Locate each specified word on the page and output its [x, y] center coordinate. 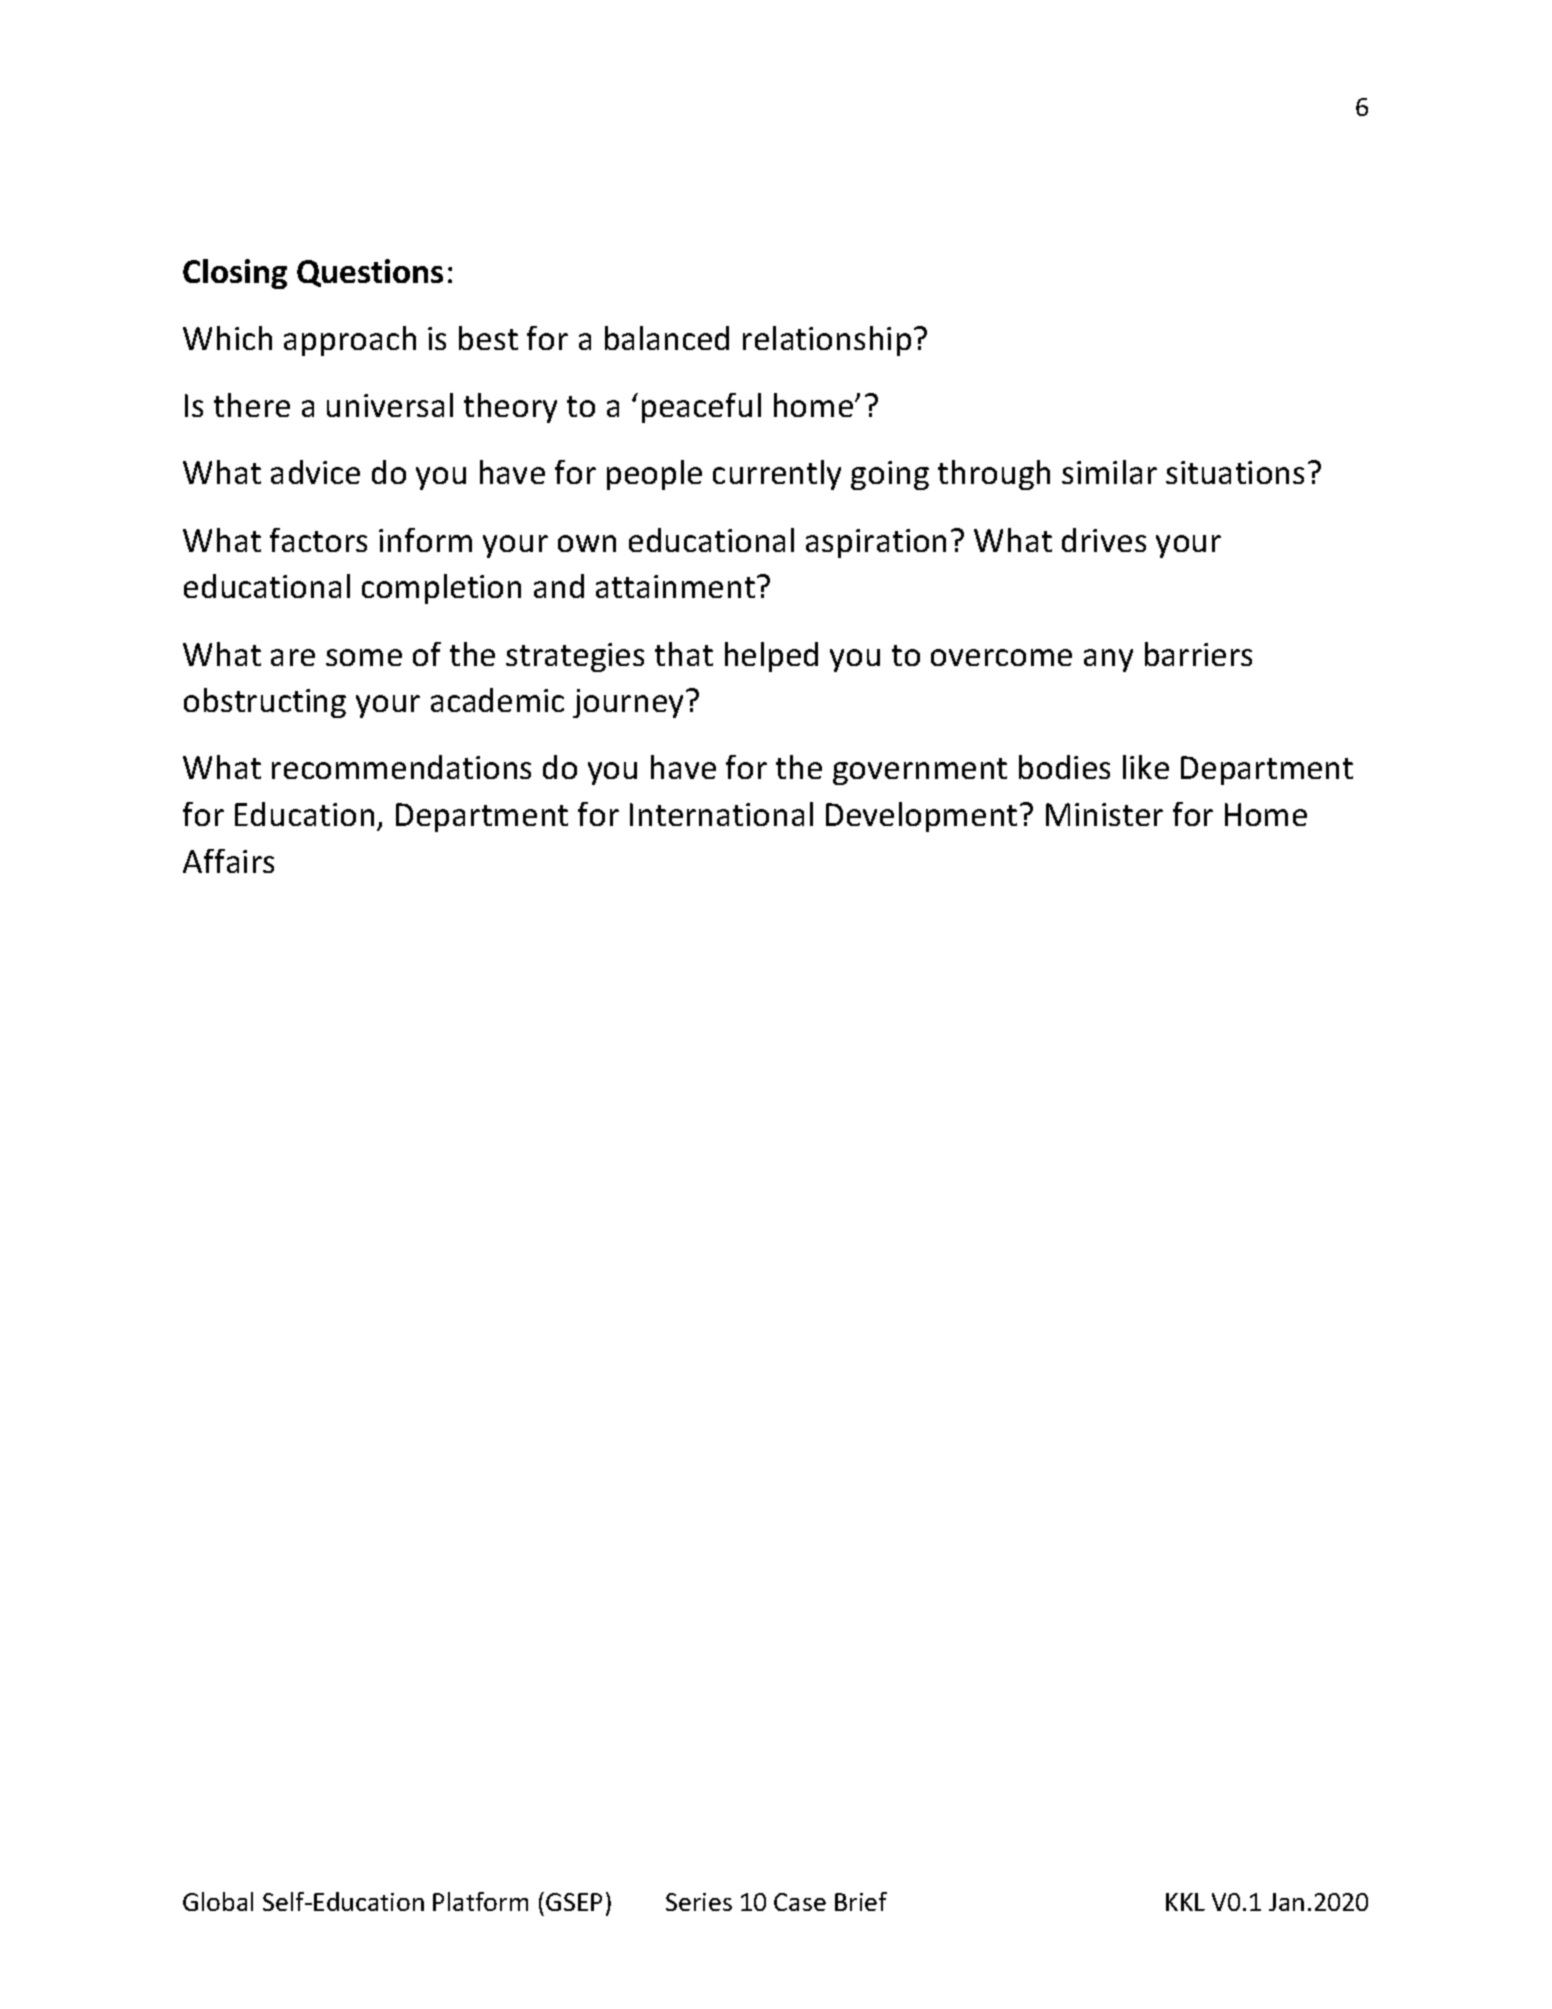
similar [1109, 472]
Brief [861, 1901]
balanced [667, 338]
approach [350, 341]
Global [218, 1901]
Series [699, 1902]
